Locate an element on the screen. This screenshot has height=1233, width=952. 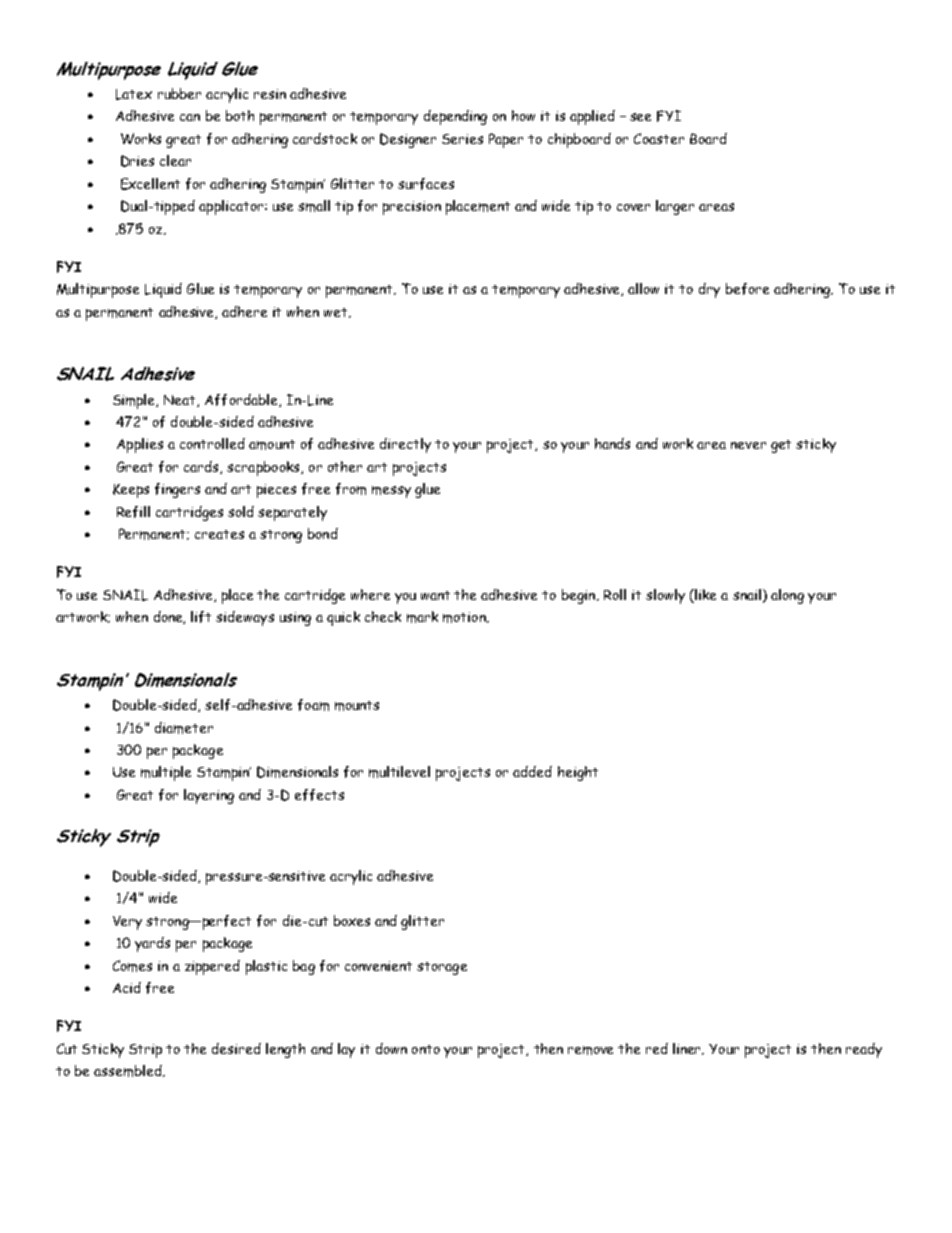
get is located at coordinates (781, 446).
